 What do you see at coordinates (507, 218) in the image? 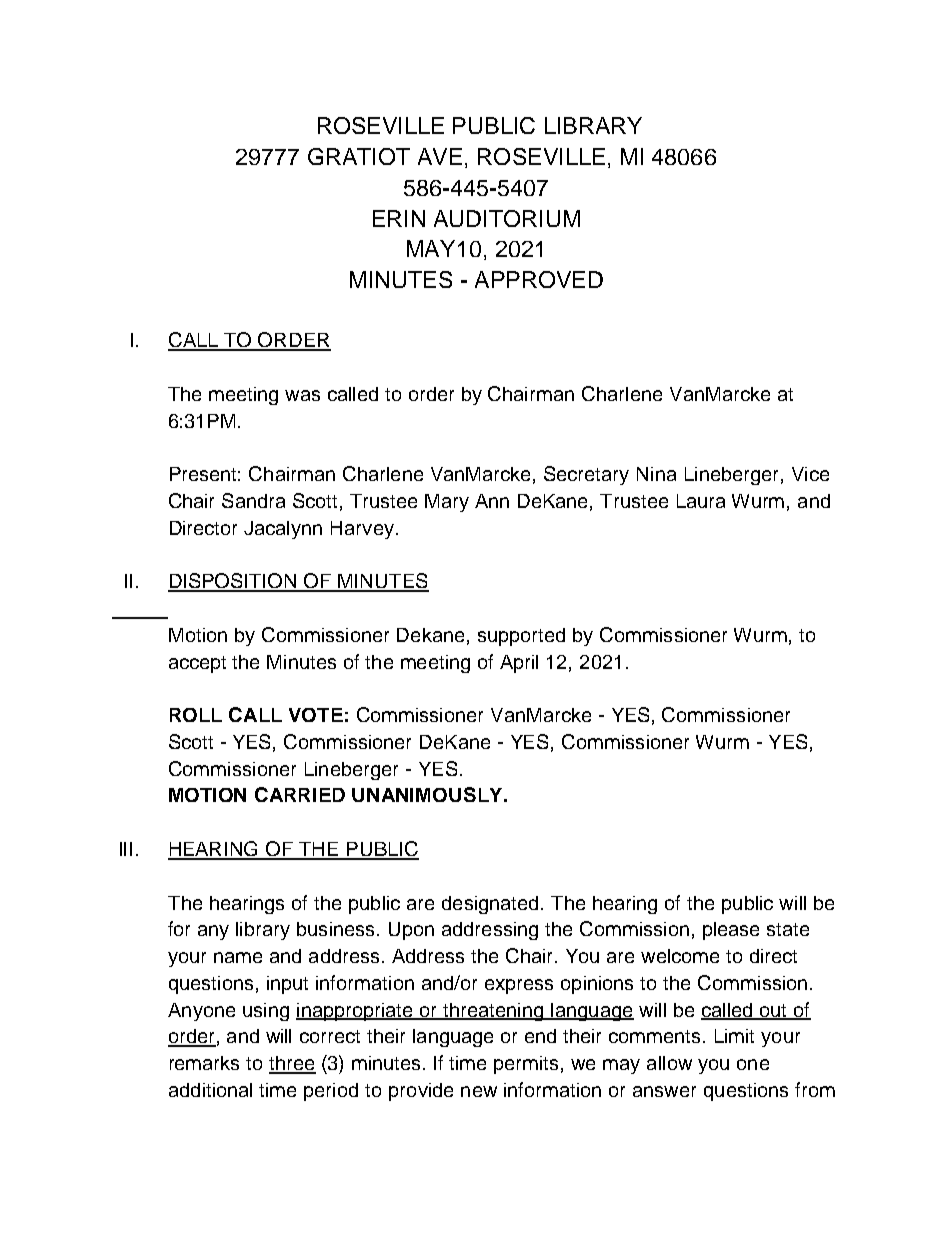
I see `AUDITORIUM` at bounding box center [507, 218].
